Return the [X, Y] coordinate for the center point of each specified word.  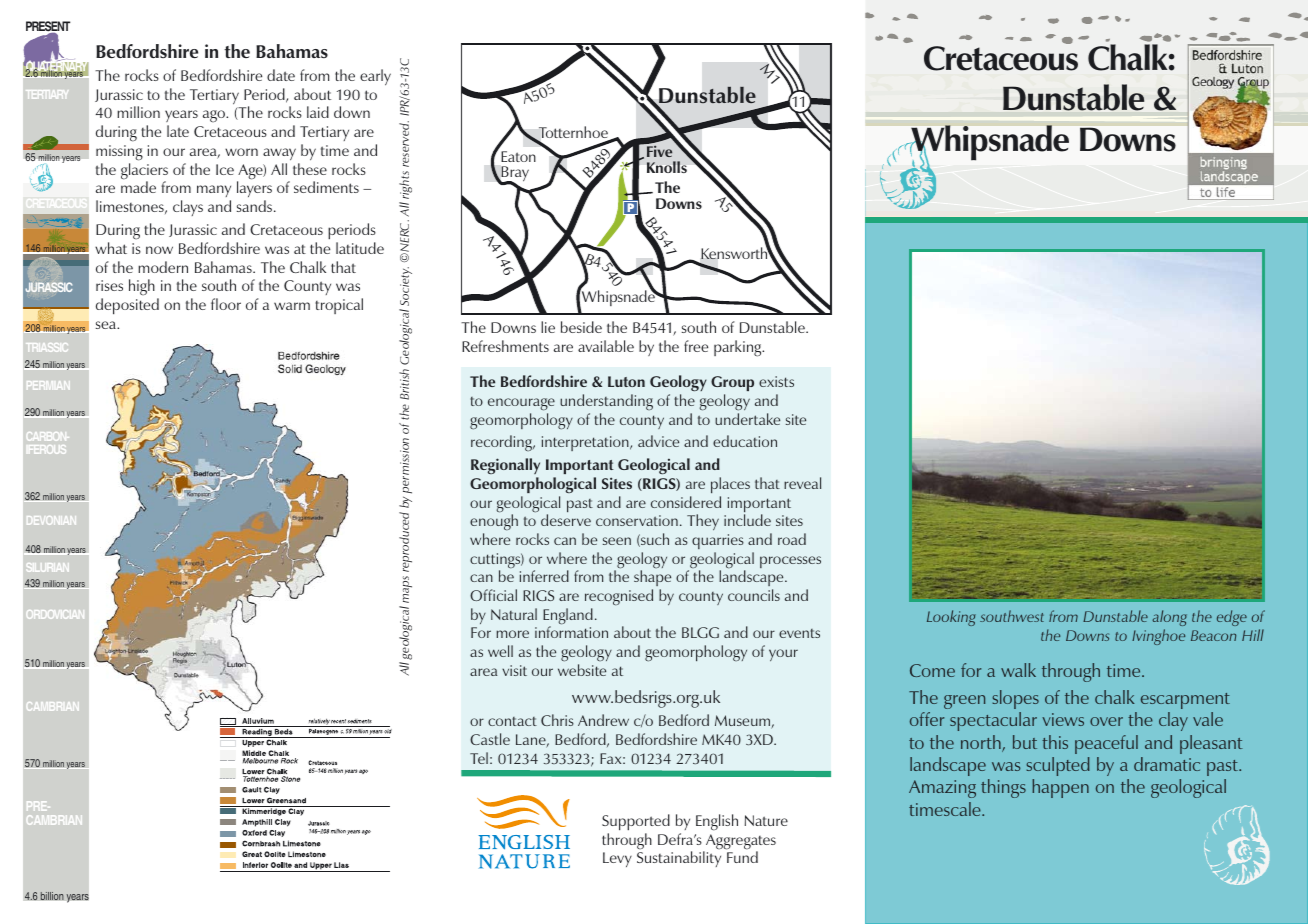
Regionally [505, 466]
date [281, 75]
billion [52, 896]
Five [659, 151]
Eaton [518, 156]
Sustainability [679, 859]
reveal [802, 483]
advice [658, 441]
